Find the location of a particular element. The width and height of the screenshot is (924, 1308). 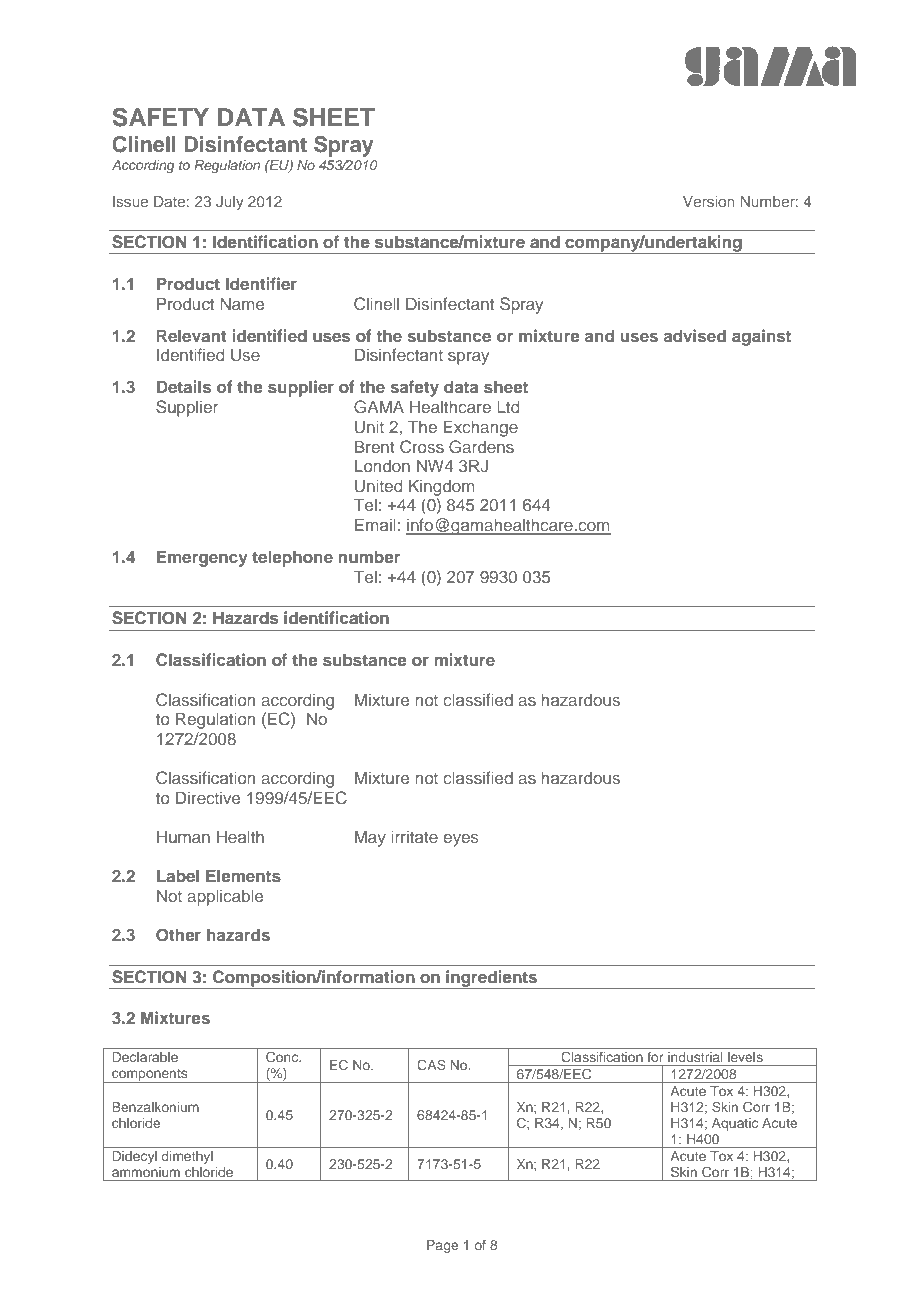

ingredients is located at coordinates (492, 979).
